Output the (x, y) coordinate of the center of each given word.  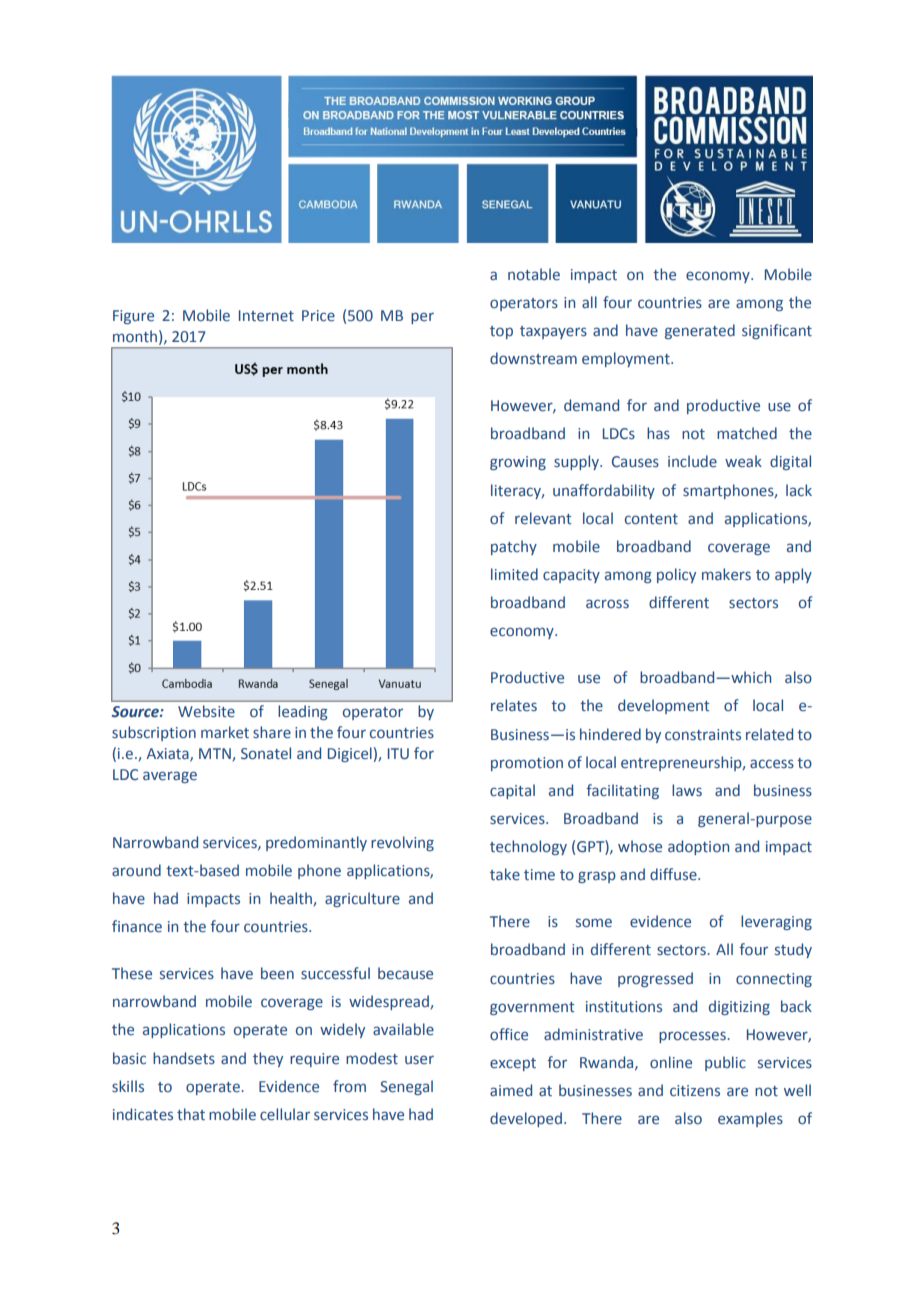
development (664, 706)
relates (514, 705)
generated (700, 331)
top (501, 332)
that (191, 1114)
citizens (695, 1091)
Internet (266, 316)
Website (206, 711)
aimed (511, 1090)
